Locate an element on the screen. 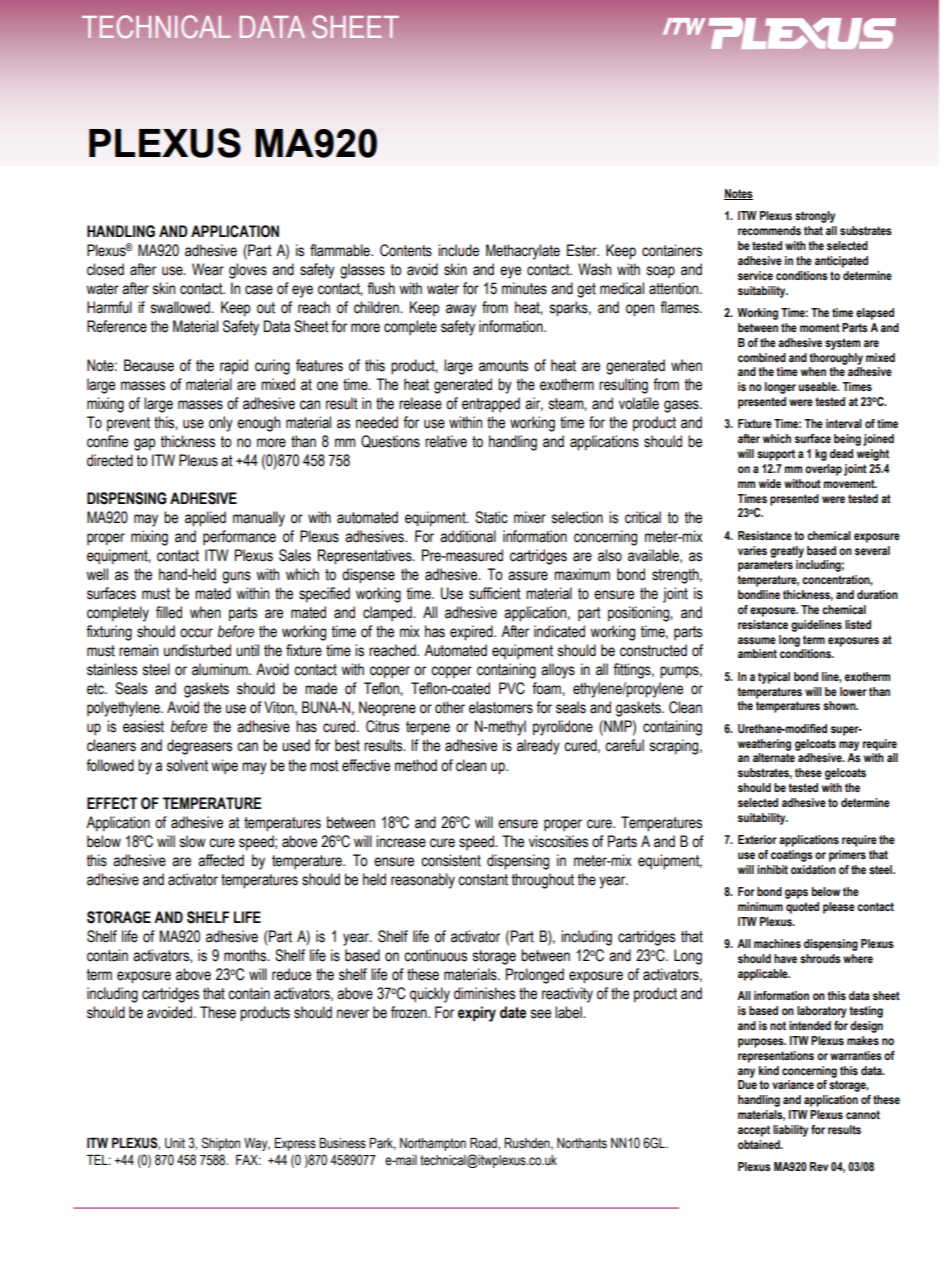 The image size is (952, 1272). Wear is located at coordinates (208, 269).
